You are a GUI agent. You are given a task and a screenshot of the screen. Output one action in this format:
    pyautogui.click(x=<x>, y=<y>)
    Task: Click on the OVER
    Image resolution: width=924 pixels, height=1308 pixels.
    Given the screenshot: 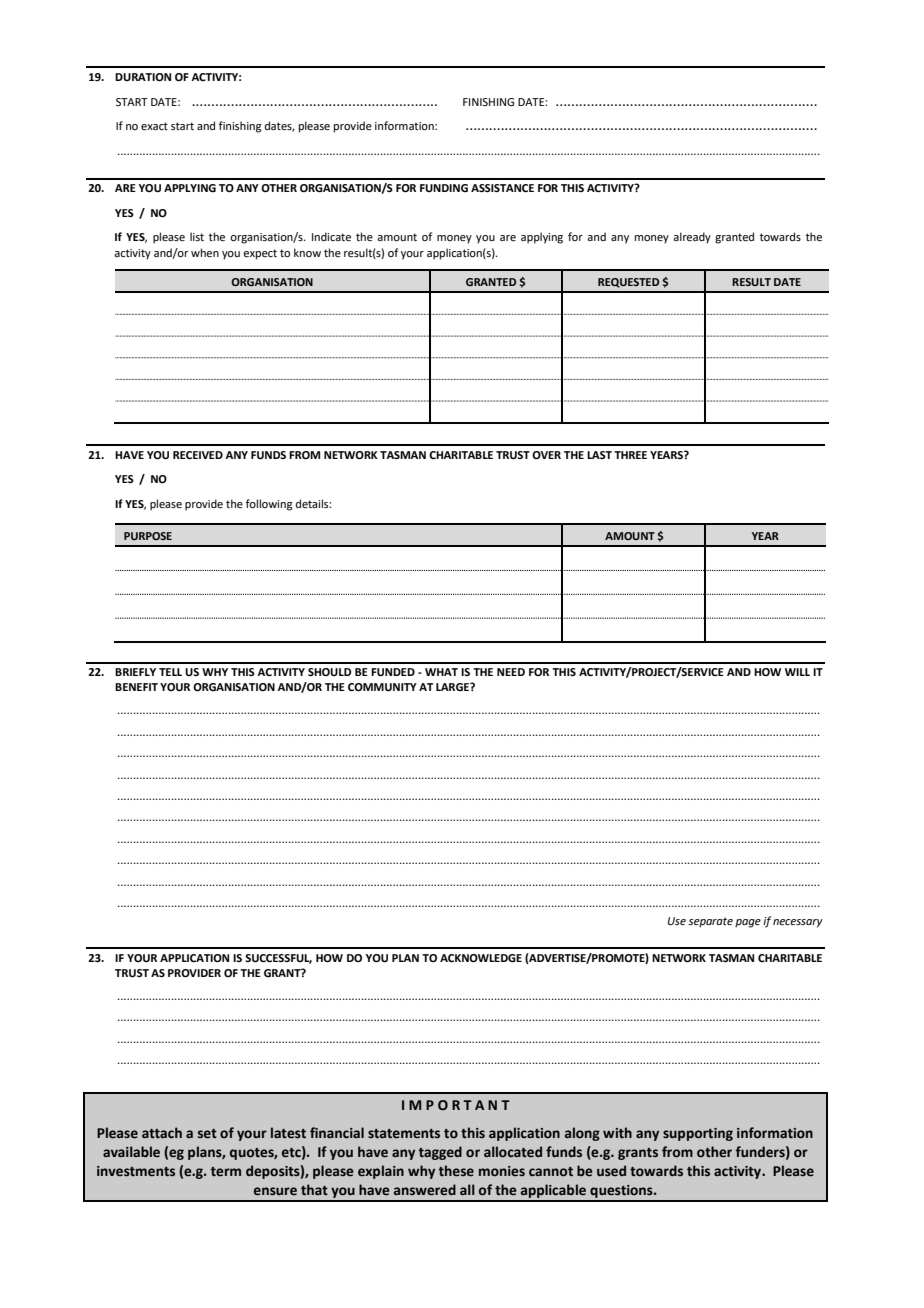 What is the action you would take?
    pyautogui.click(x=546, y=455)
